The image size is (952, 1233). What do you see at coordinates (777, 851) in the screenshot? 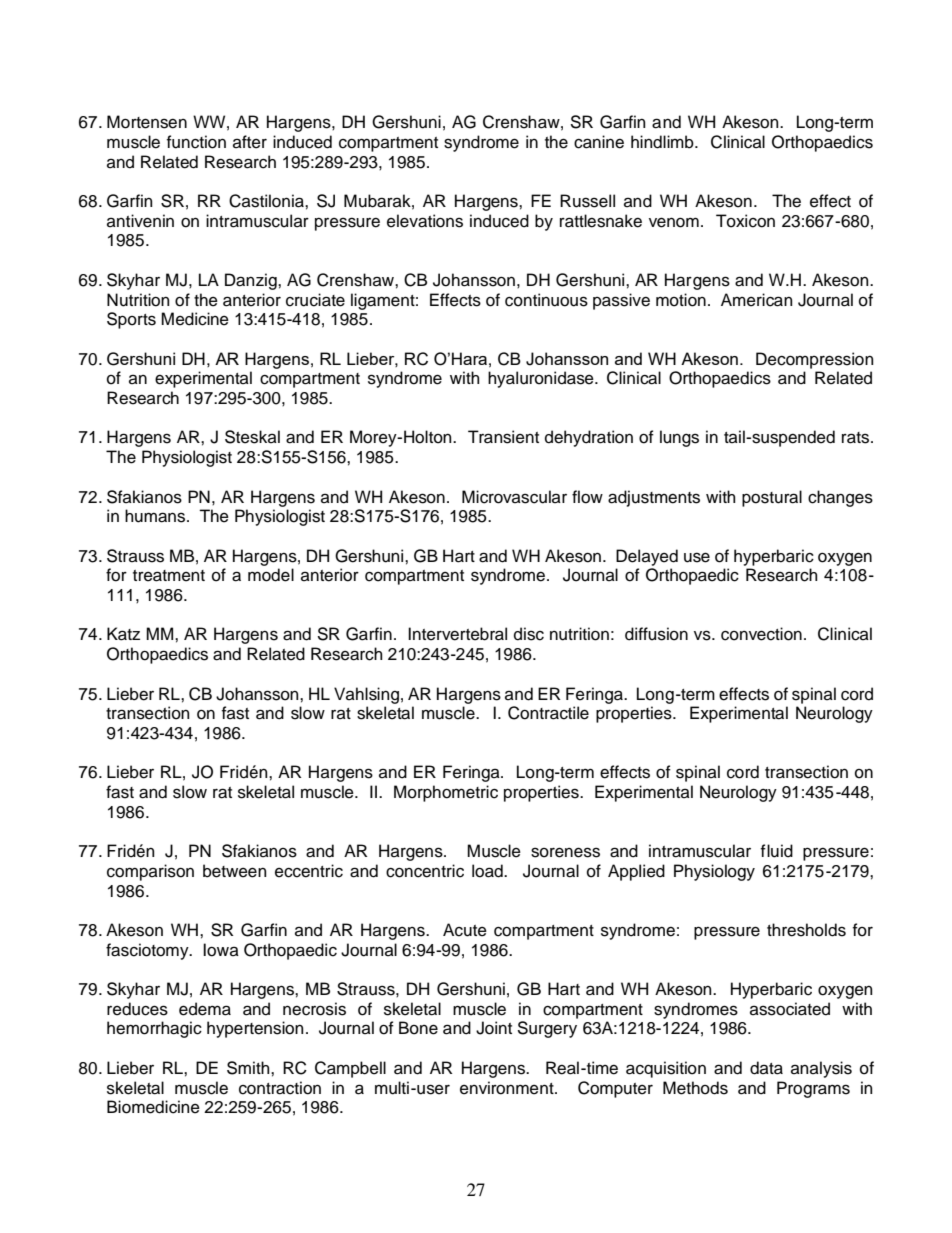
I see `fluid` at bounding box center [777, 851].
